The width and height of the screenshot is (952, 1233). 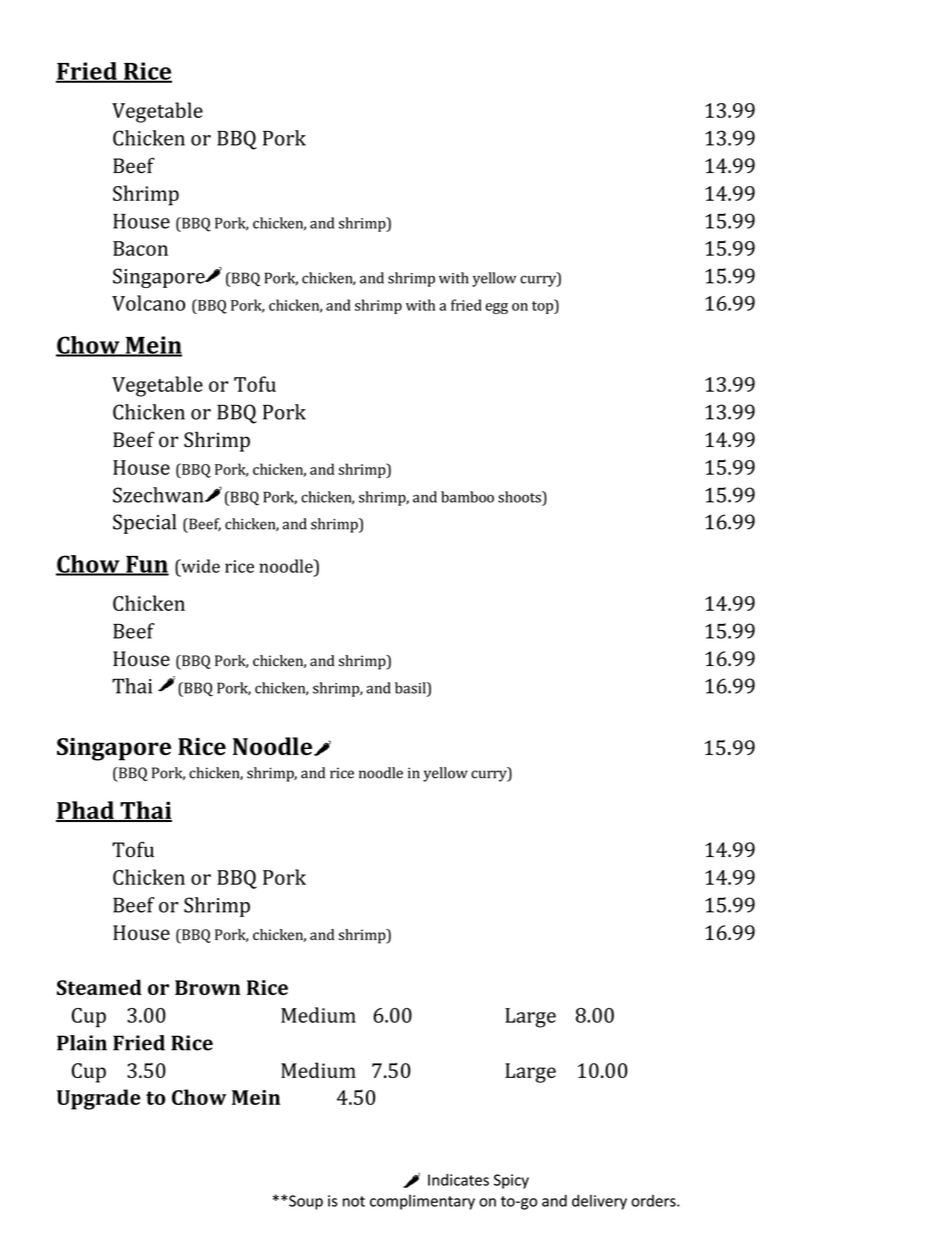 I want to click on Fun, so click(x=146, y=565).
